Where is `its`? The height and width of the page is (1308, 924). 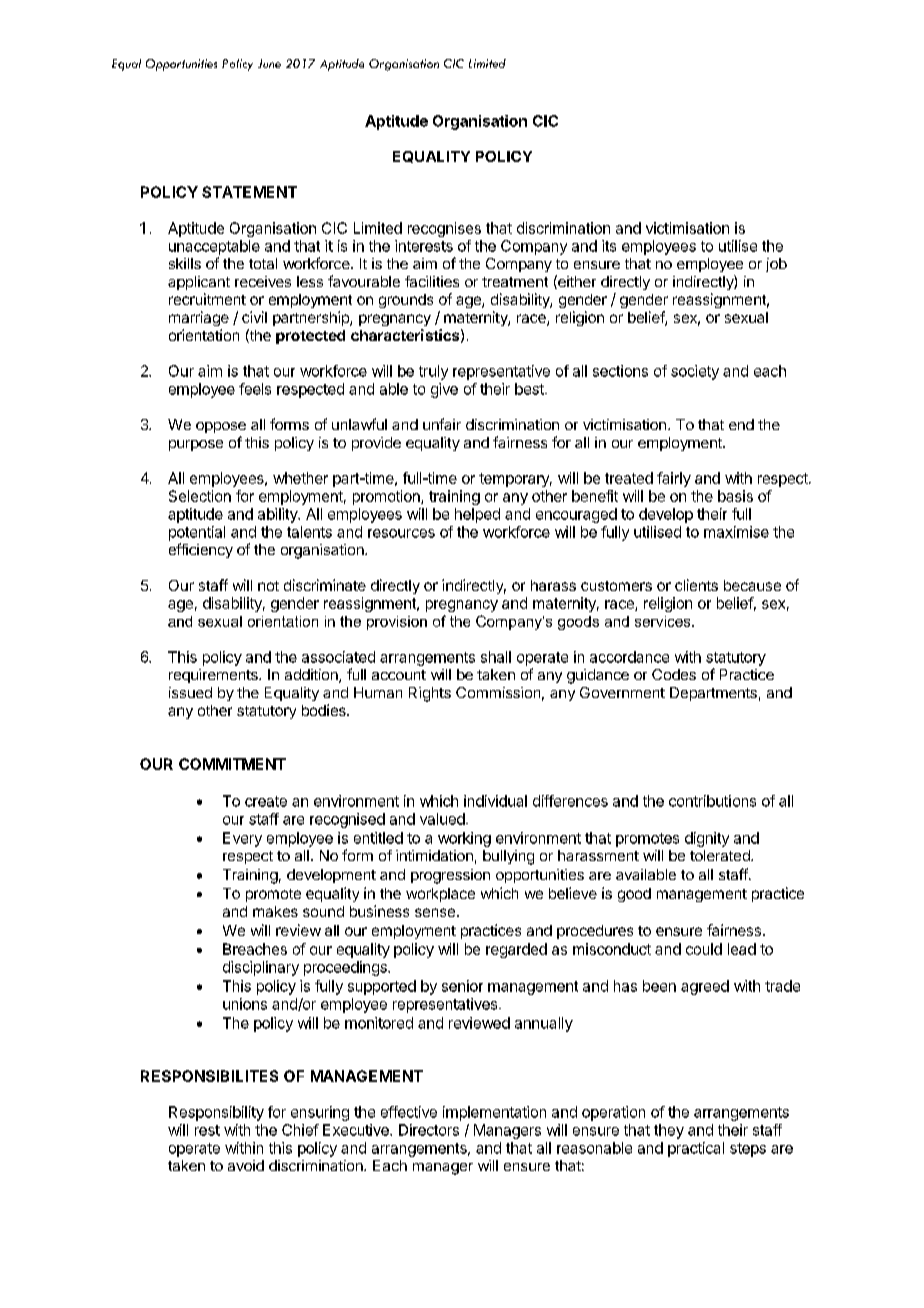 its is located at coordinates (609, 246).
